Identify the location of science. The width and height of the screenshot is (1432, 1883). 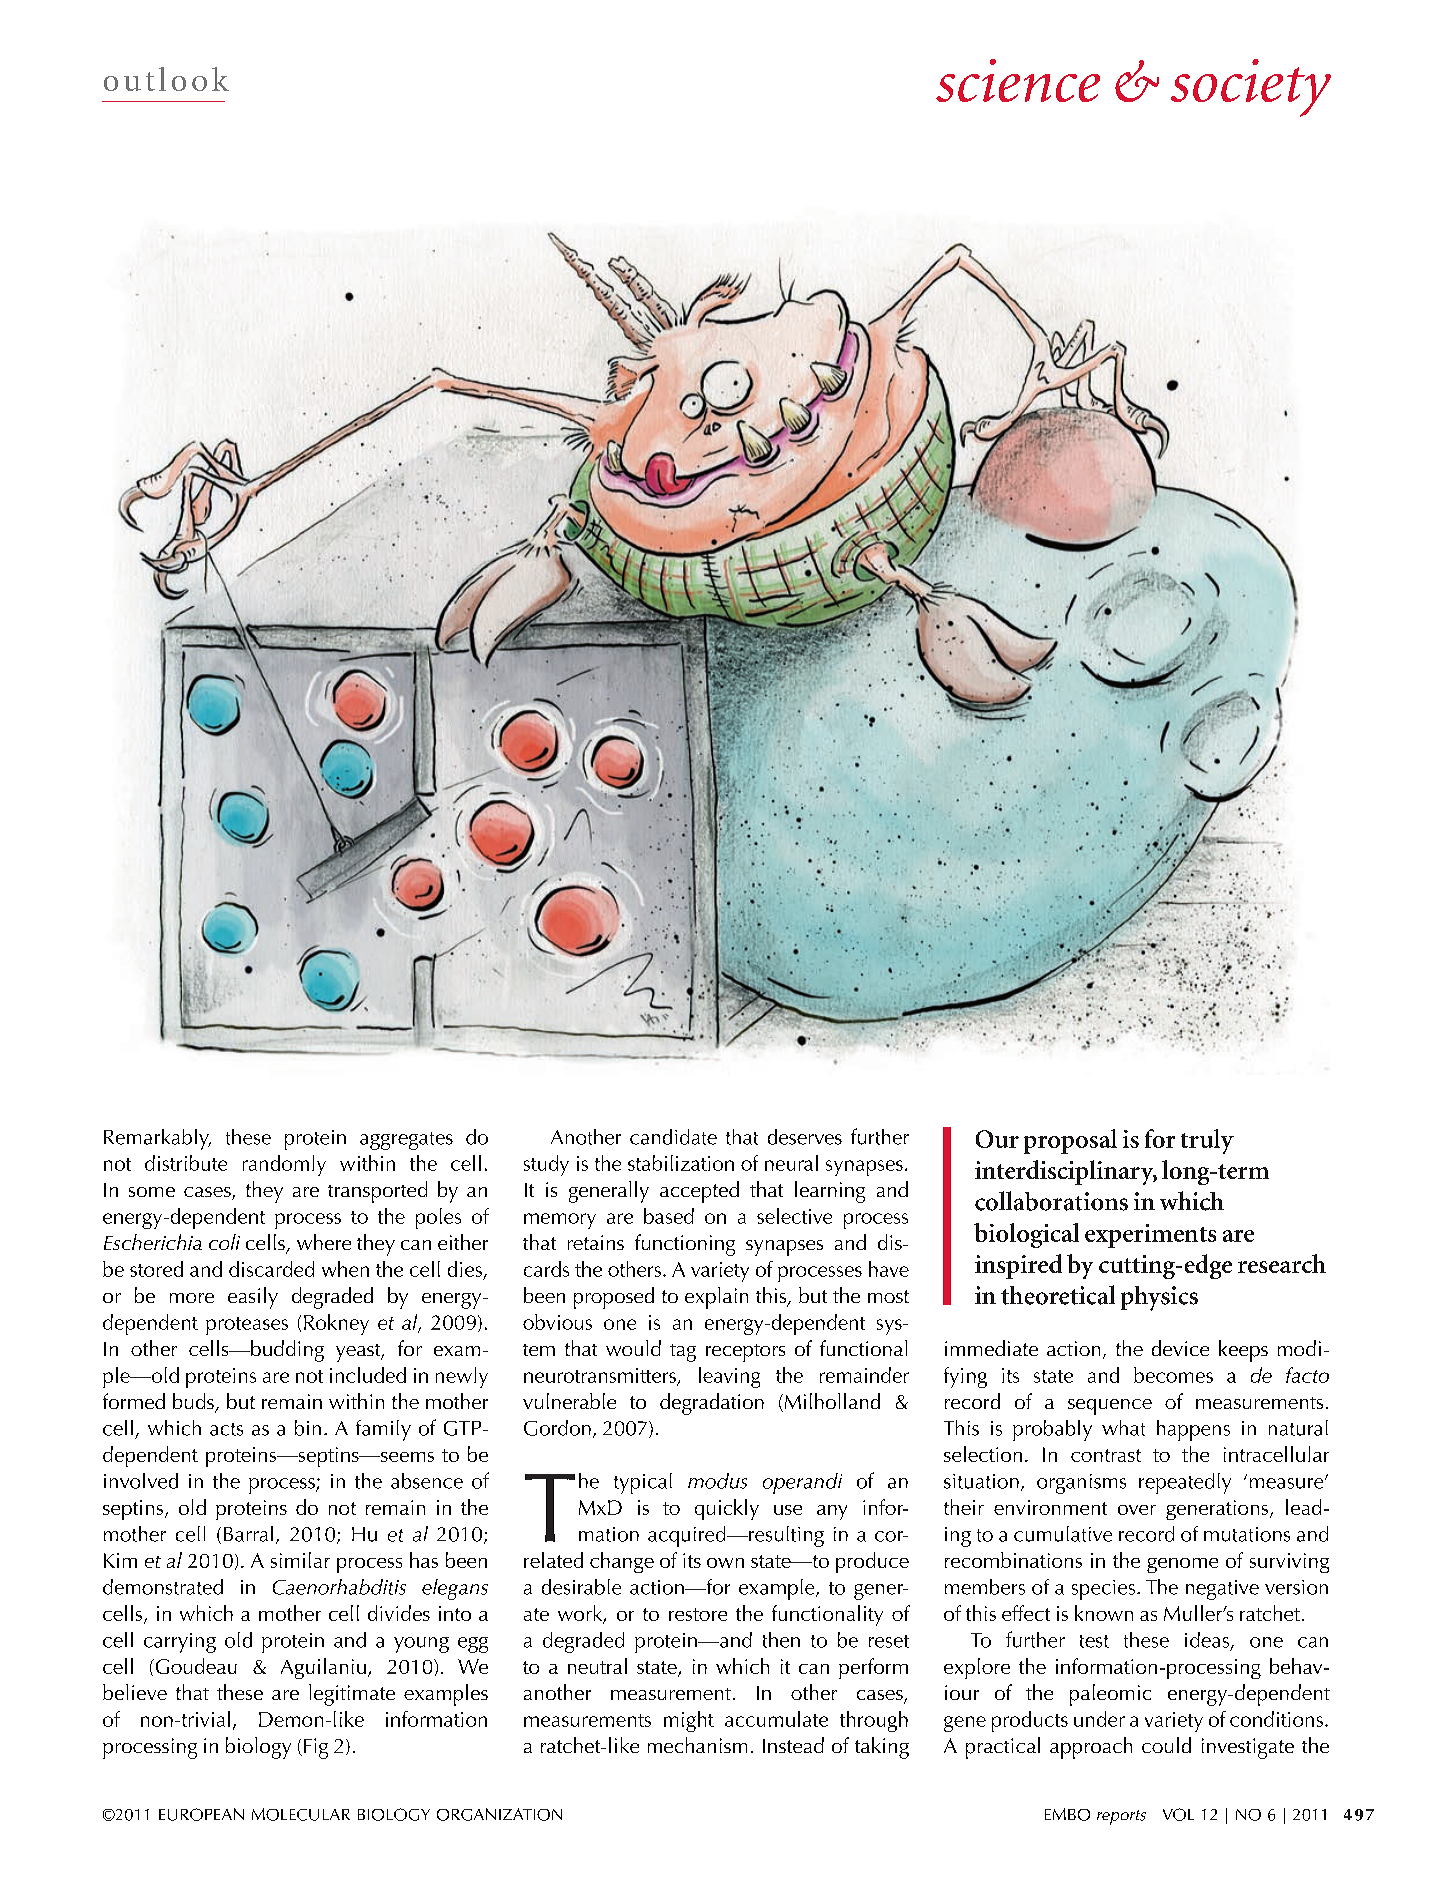
(1018, 80).
